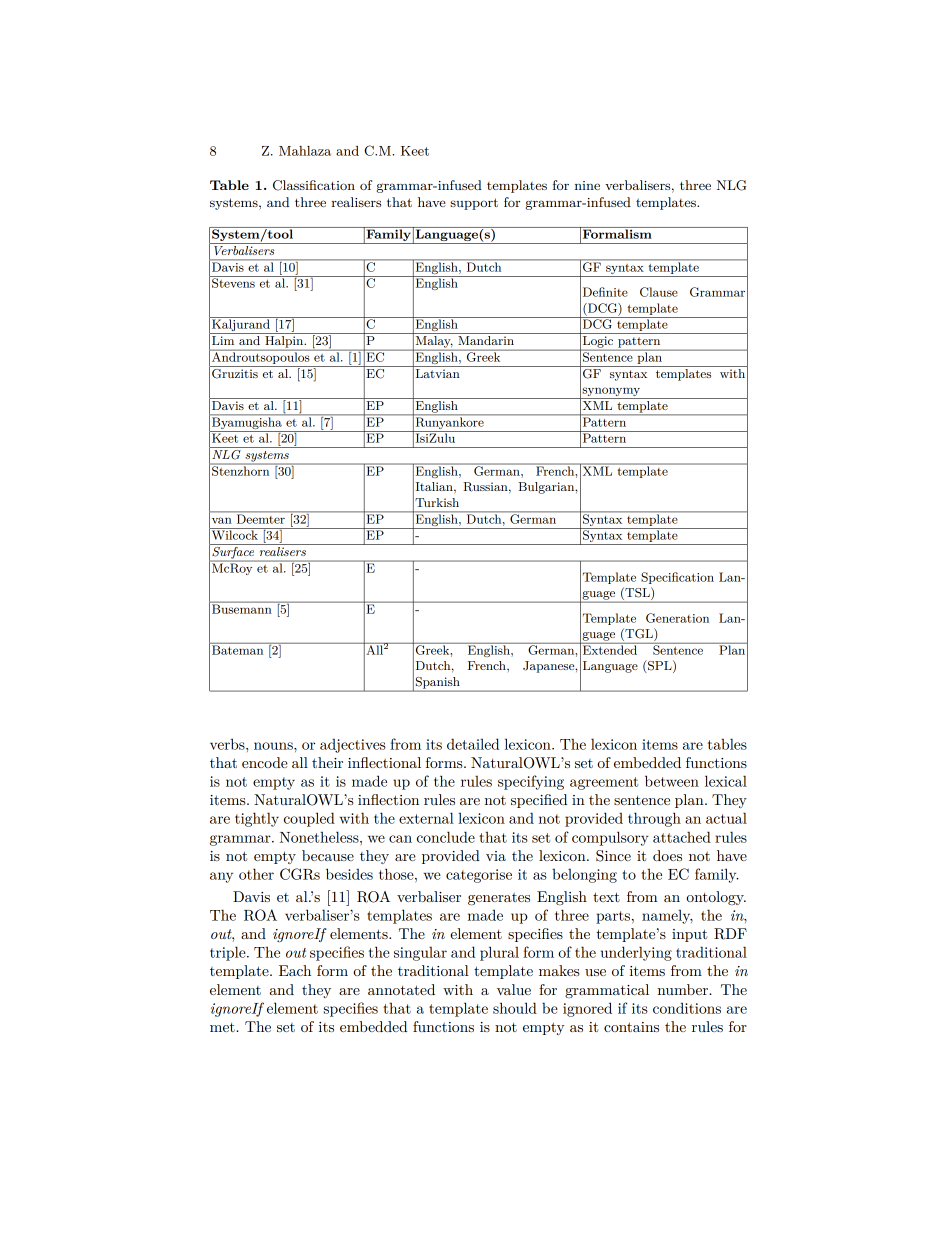  I want to click on Classification, so click(314, 185).
